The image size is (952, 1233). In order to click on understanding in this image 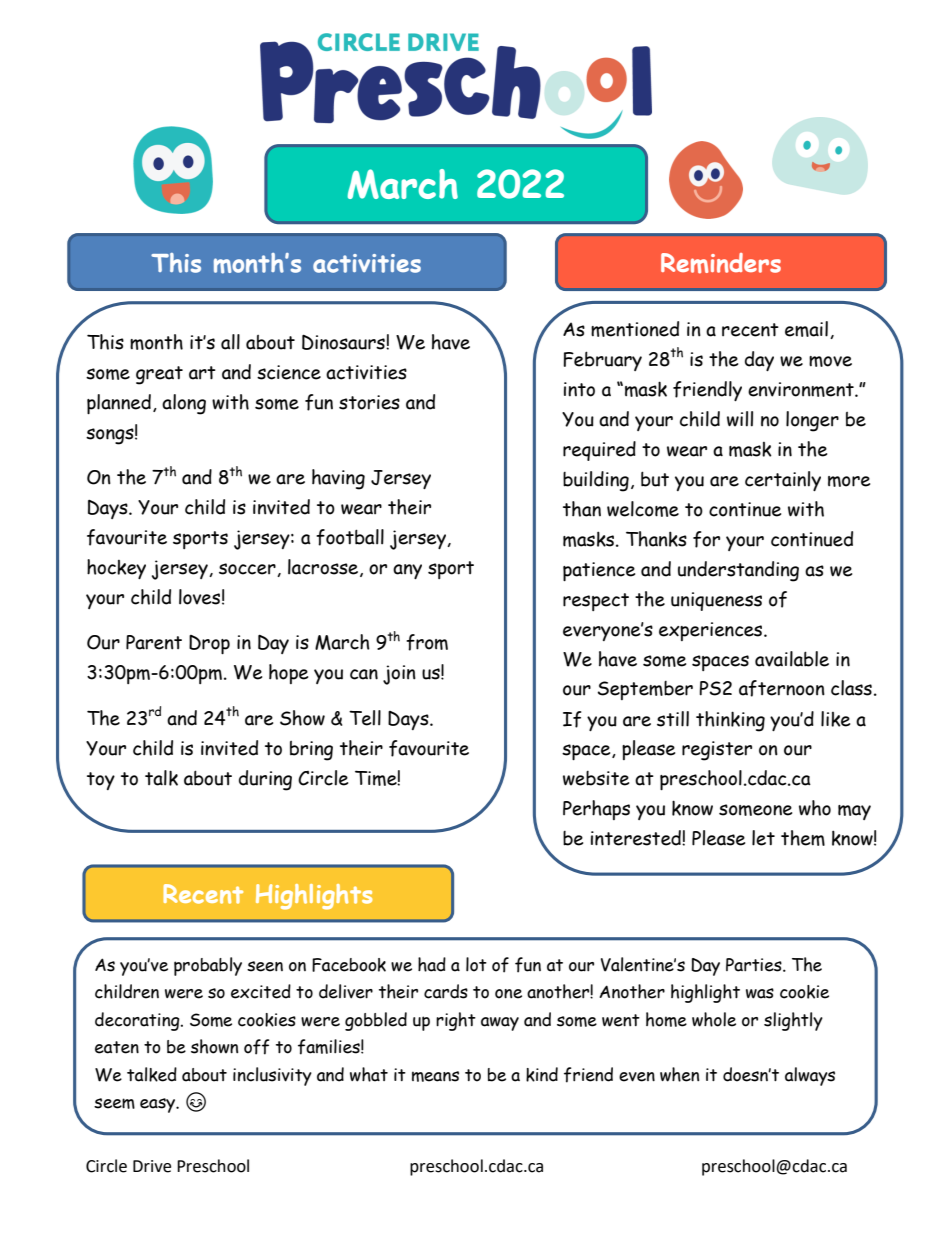, I will do `click(738, 571)`.
